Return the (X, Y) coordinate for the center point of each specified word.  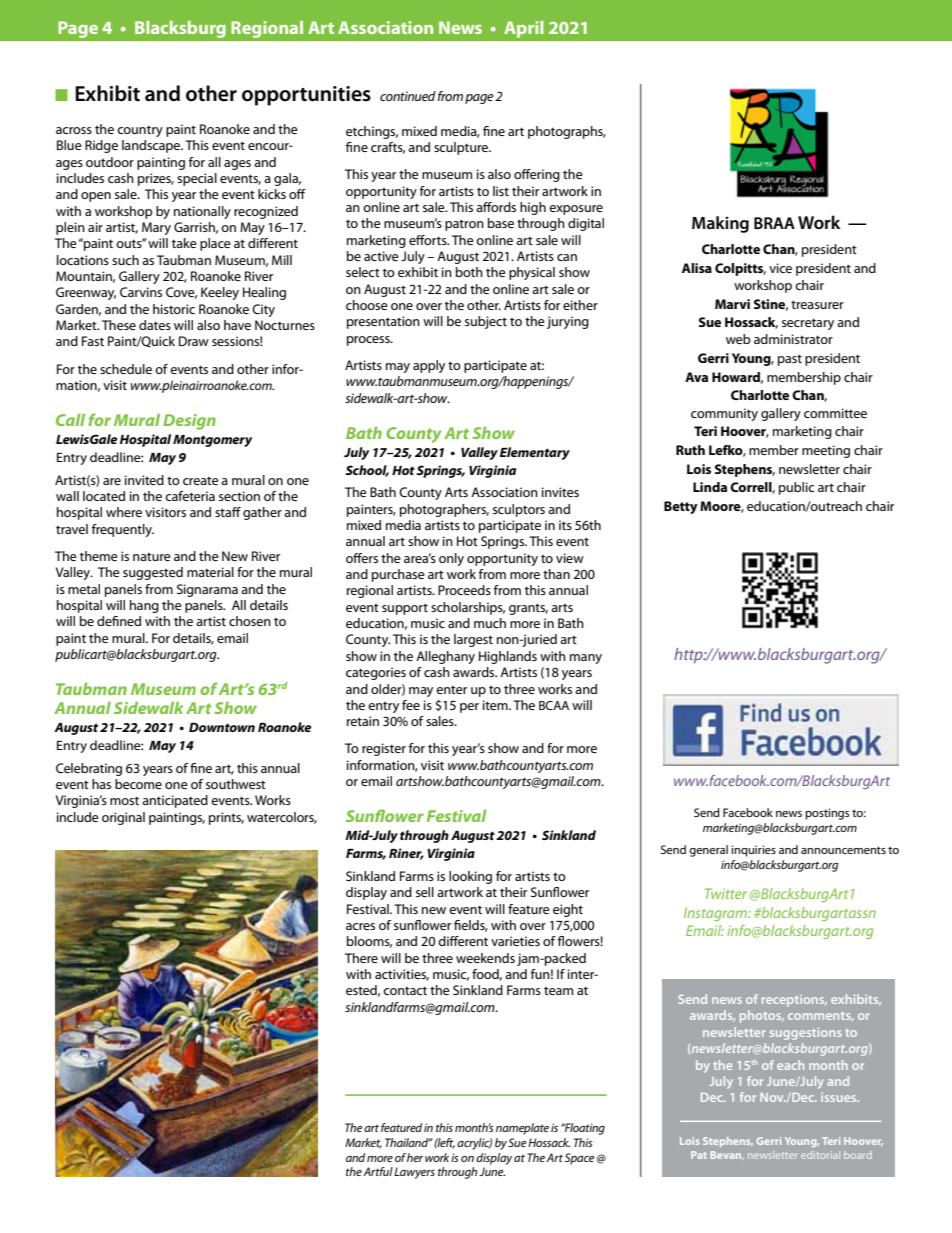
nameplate (522, 1129)
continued (408, 96)
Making (720, 224)
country (140, 131)
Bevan (727, 1155)
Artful (378, 1171)
